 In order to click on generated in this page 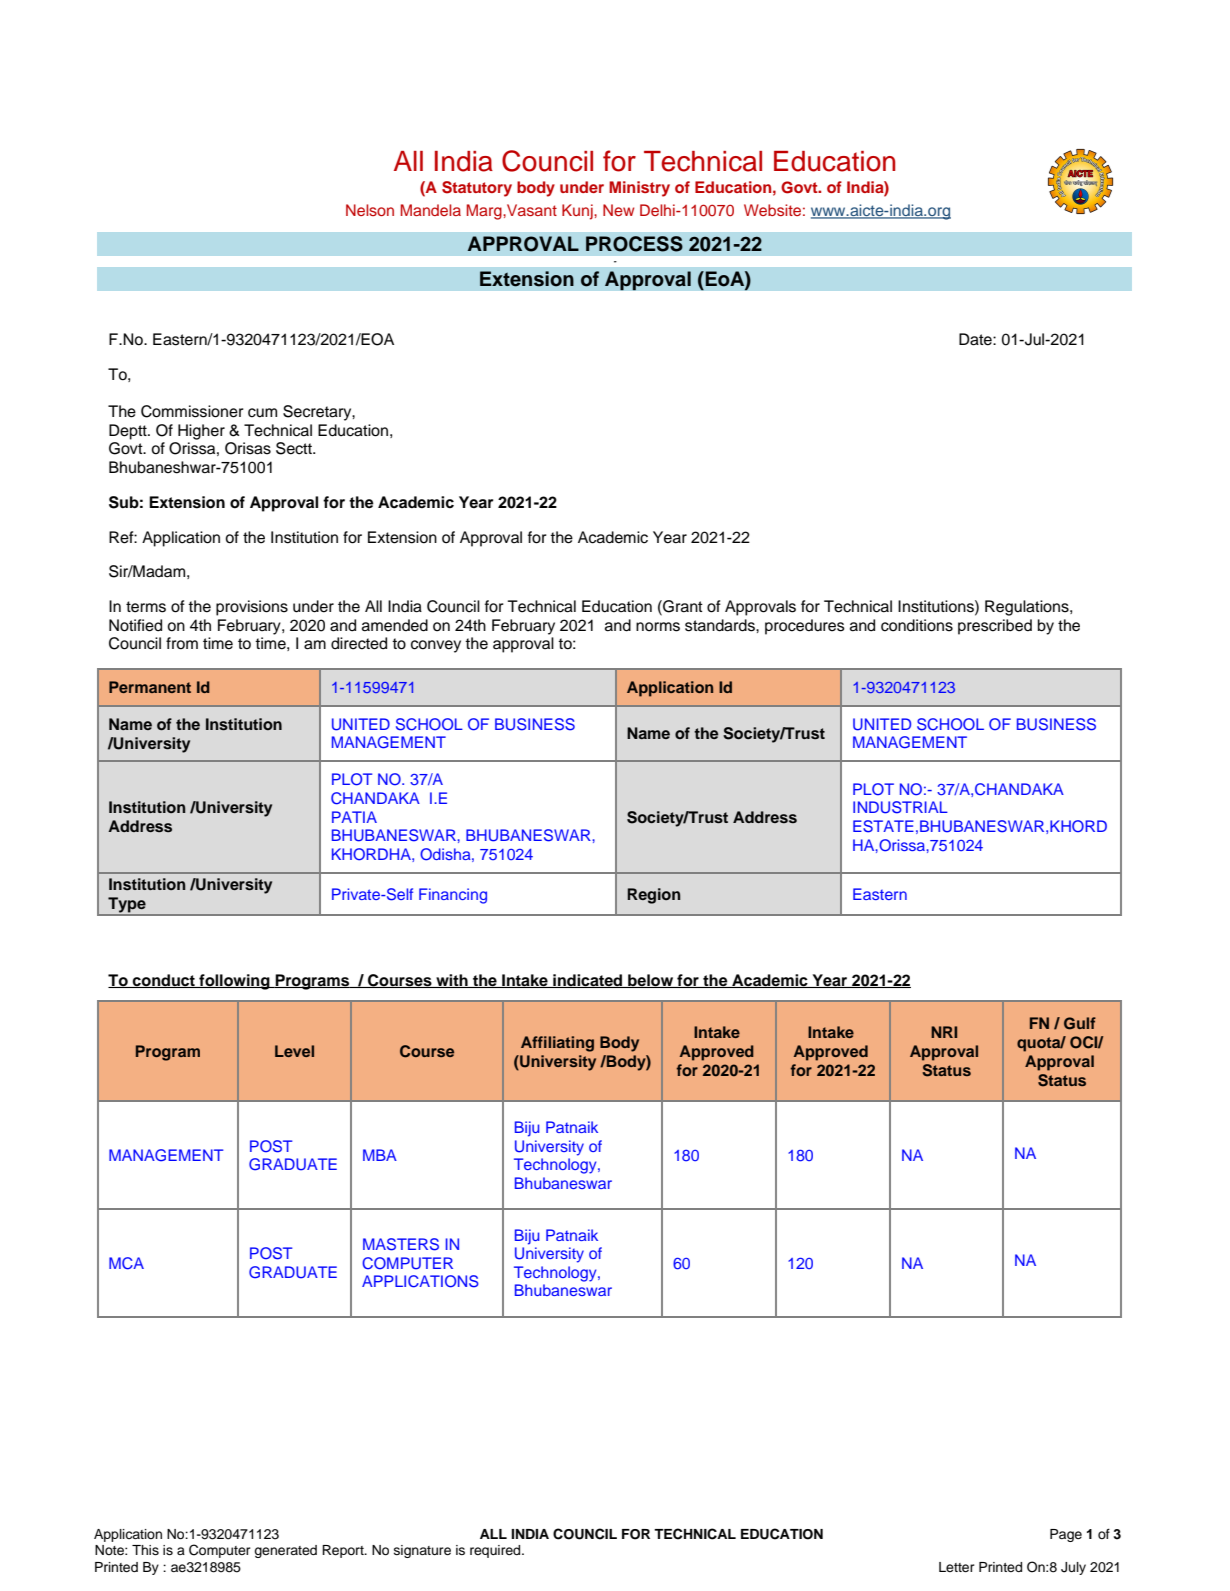, I will do `click(285, 1551)`.
